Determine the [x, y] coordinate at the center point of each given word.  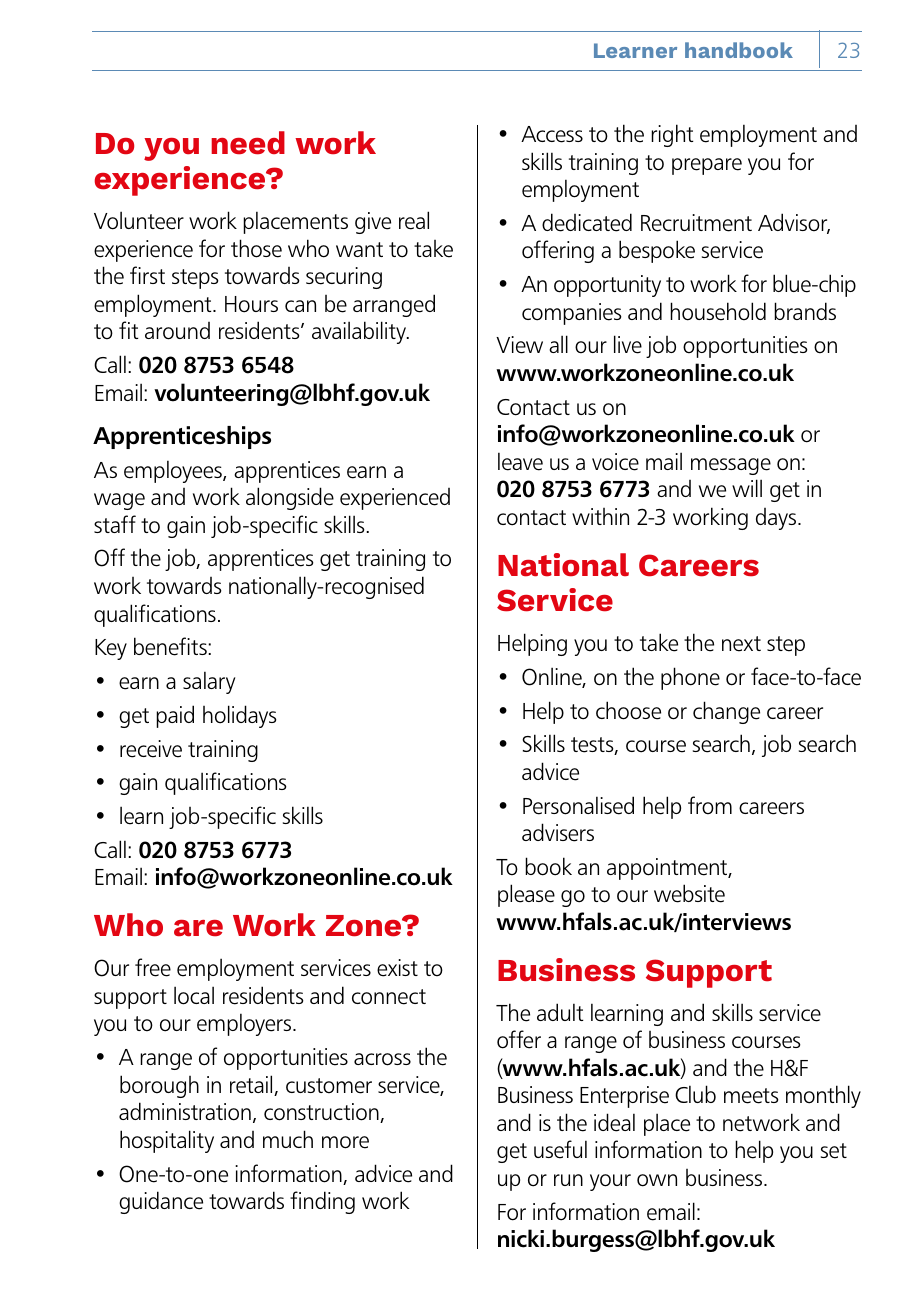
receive [151, 749]
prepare [707, 166]
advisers [558, 832]
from [710, 805]
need [248, 143]
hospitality [167, 1141]
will [747, 488]
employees [174, 471]
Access [552, 134]
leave [520, 461]
